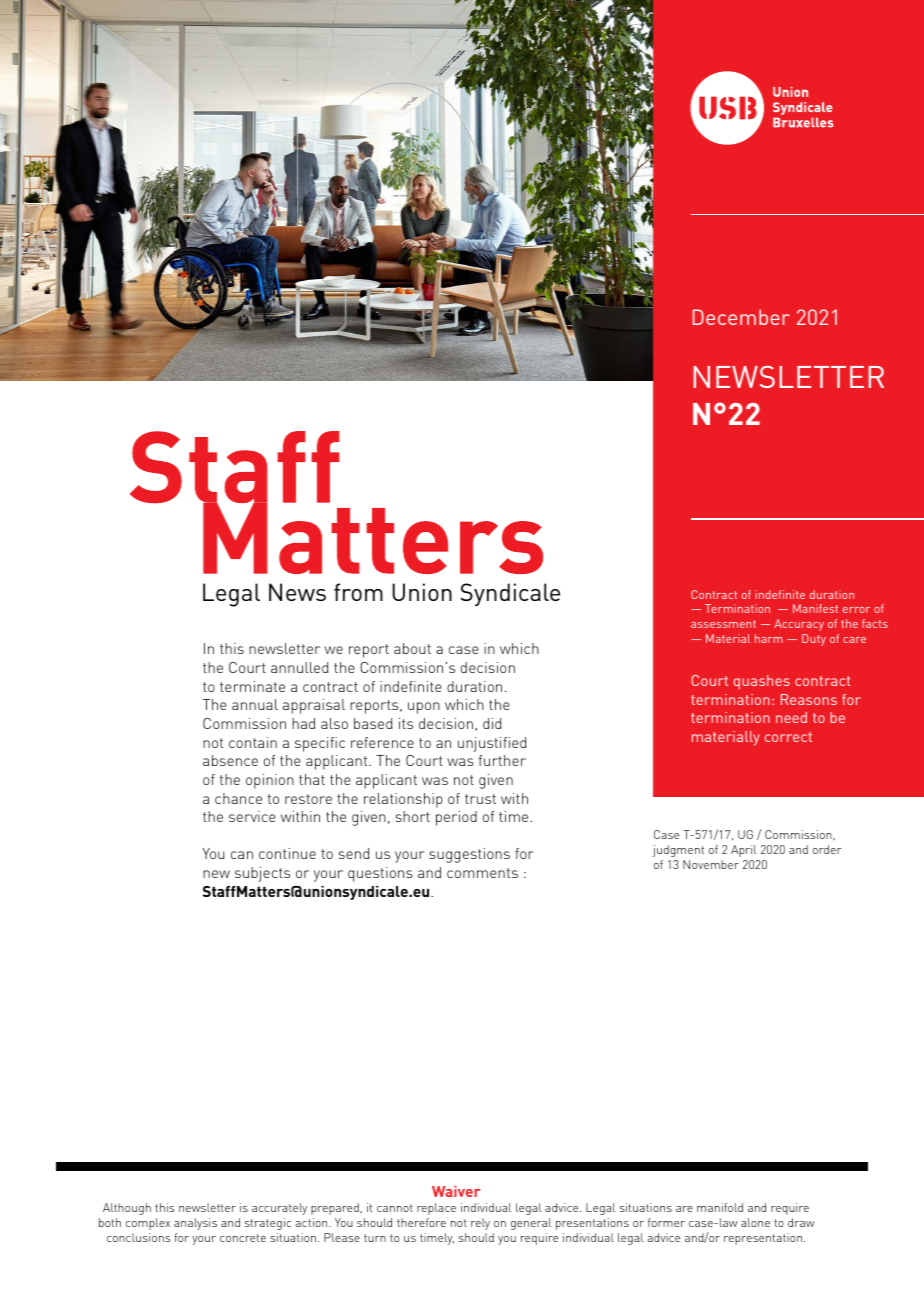  I want to click on Manifest, so click(815, 608).
